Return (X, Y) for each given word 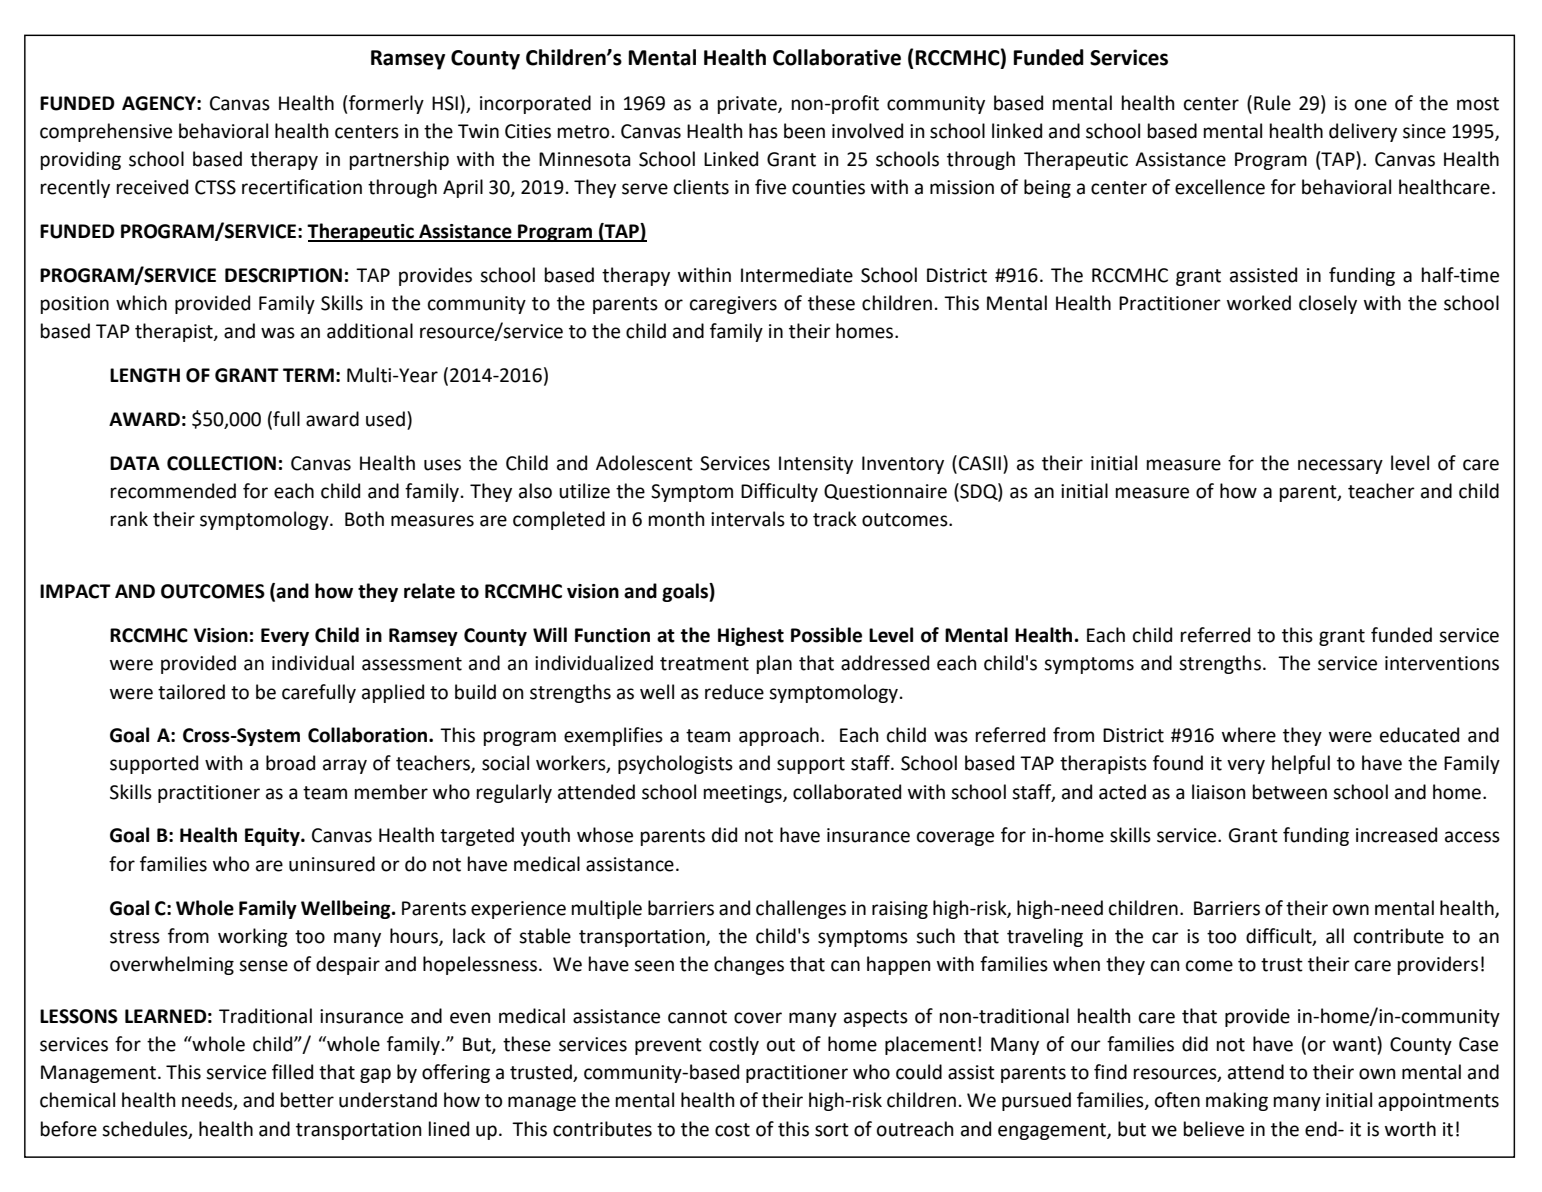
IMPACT (75, 591)
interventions (1442, 663)
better (307, 1100)
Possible (826, 635)
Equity (273, 837)
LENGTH (145, 375)
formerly (386, 104)
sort (832, 1130)
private (748, 105)
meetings (744, 794)
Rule (1272, 103)
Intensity (816, 465)
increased (1396, 835)
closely (1328, 304)
